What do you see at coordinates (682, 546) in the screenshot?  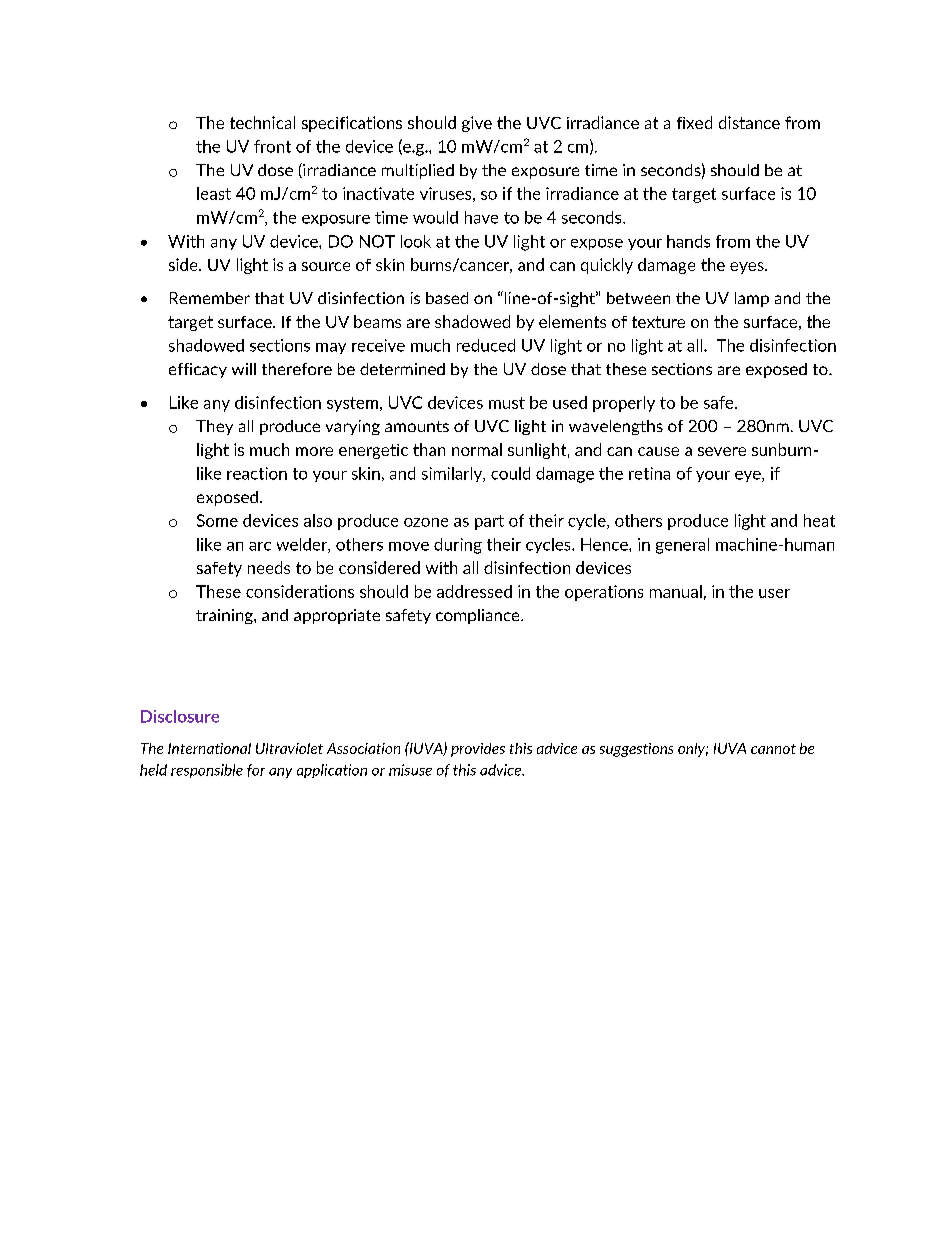 I see `general` at bounding box center [682, 546].
